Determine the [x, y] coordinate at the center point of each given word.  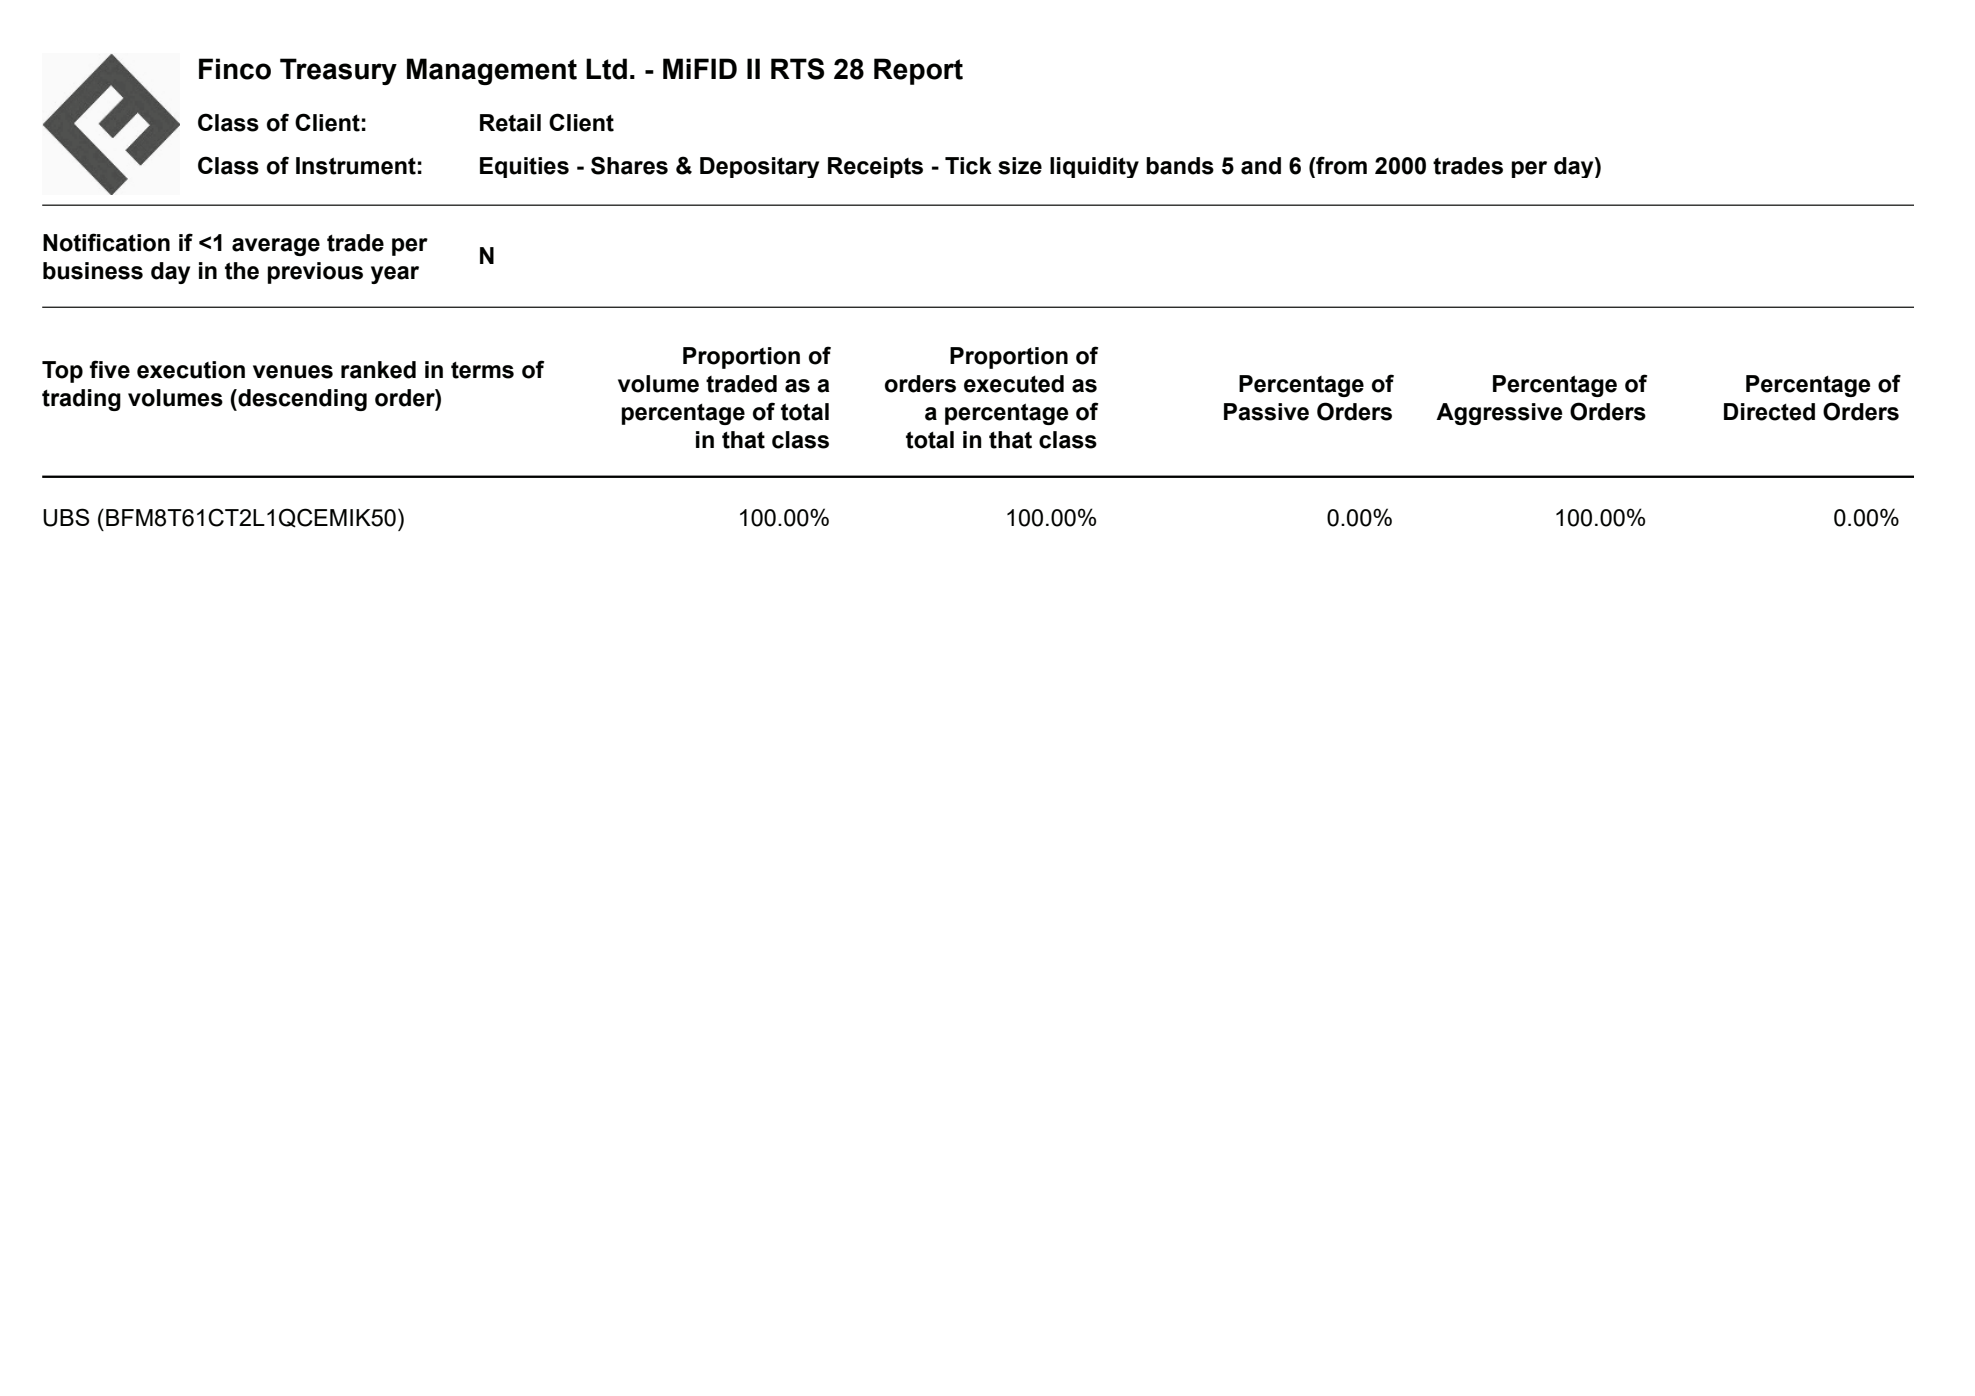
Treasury [338, 71]
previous [315, 273]
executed [1014, 384]
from [1340, 165]
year [395, 275]
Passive [1266, 412]
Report [918, 71]
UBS [66, 517]
